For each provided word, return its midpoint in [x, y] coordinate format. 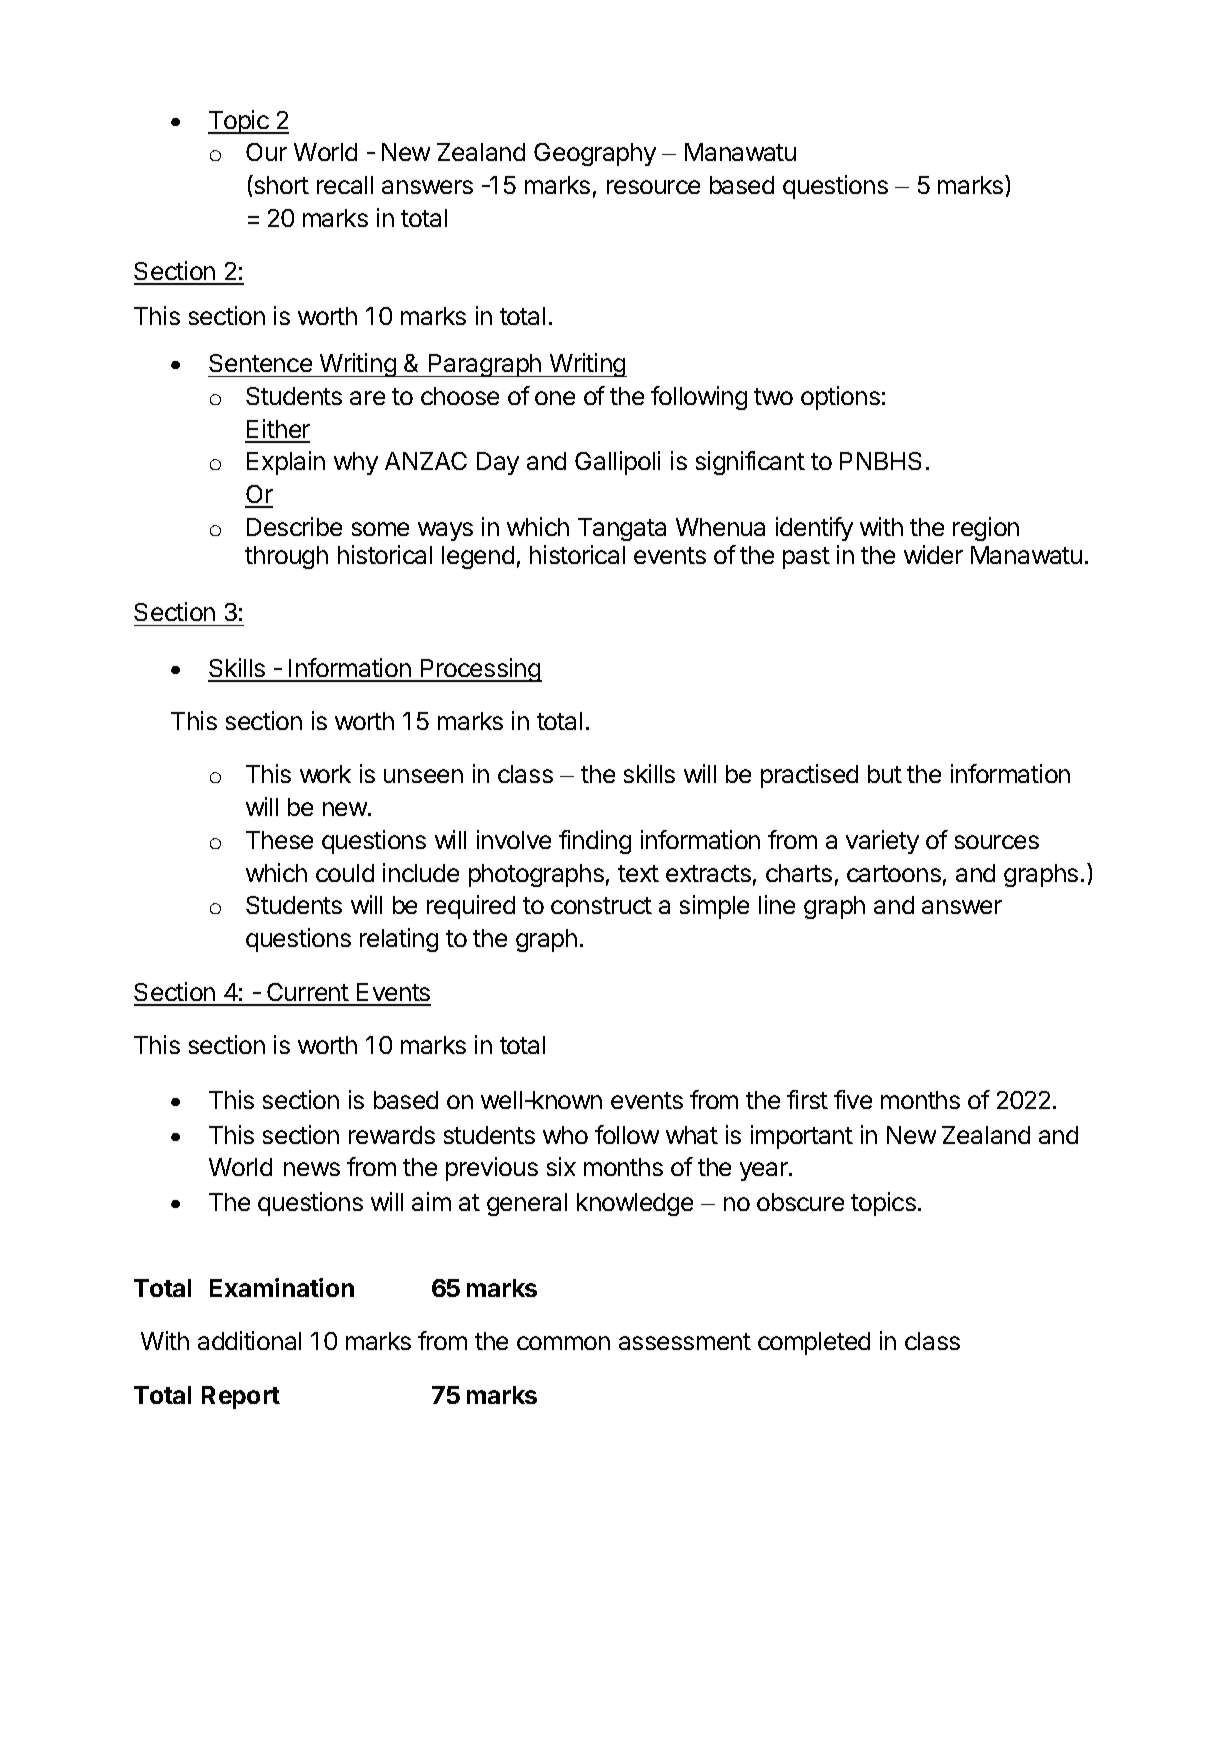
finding [595, 842]
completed [814, 1343]
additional [249, 1340]
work [325, 774]
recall [345, 185]
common [563, 1343]
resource [653, 187]
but [885, 774]
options [840, 398]
